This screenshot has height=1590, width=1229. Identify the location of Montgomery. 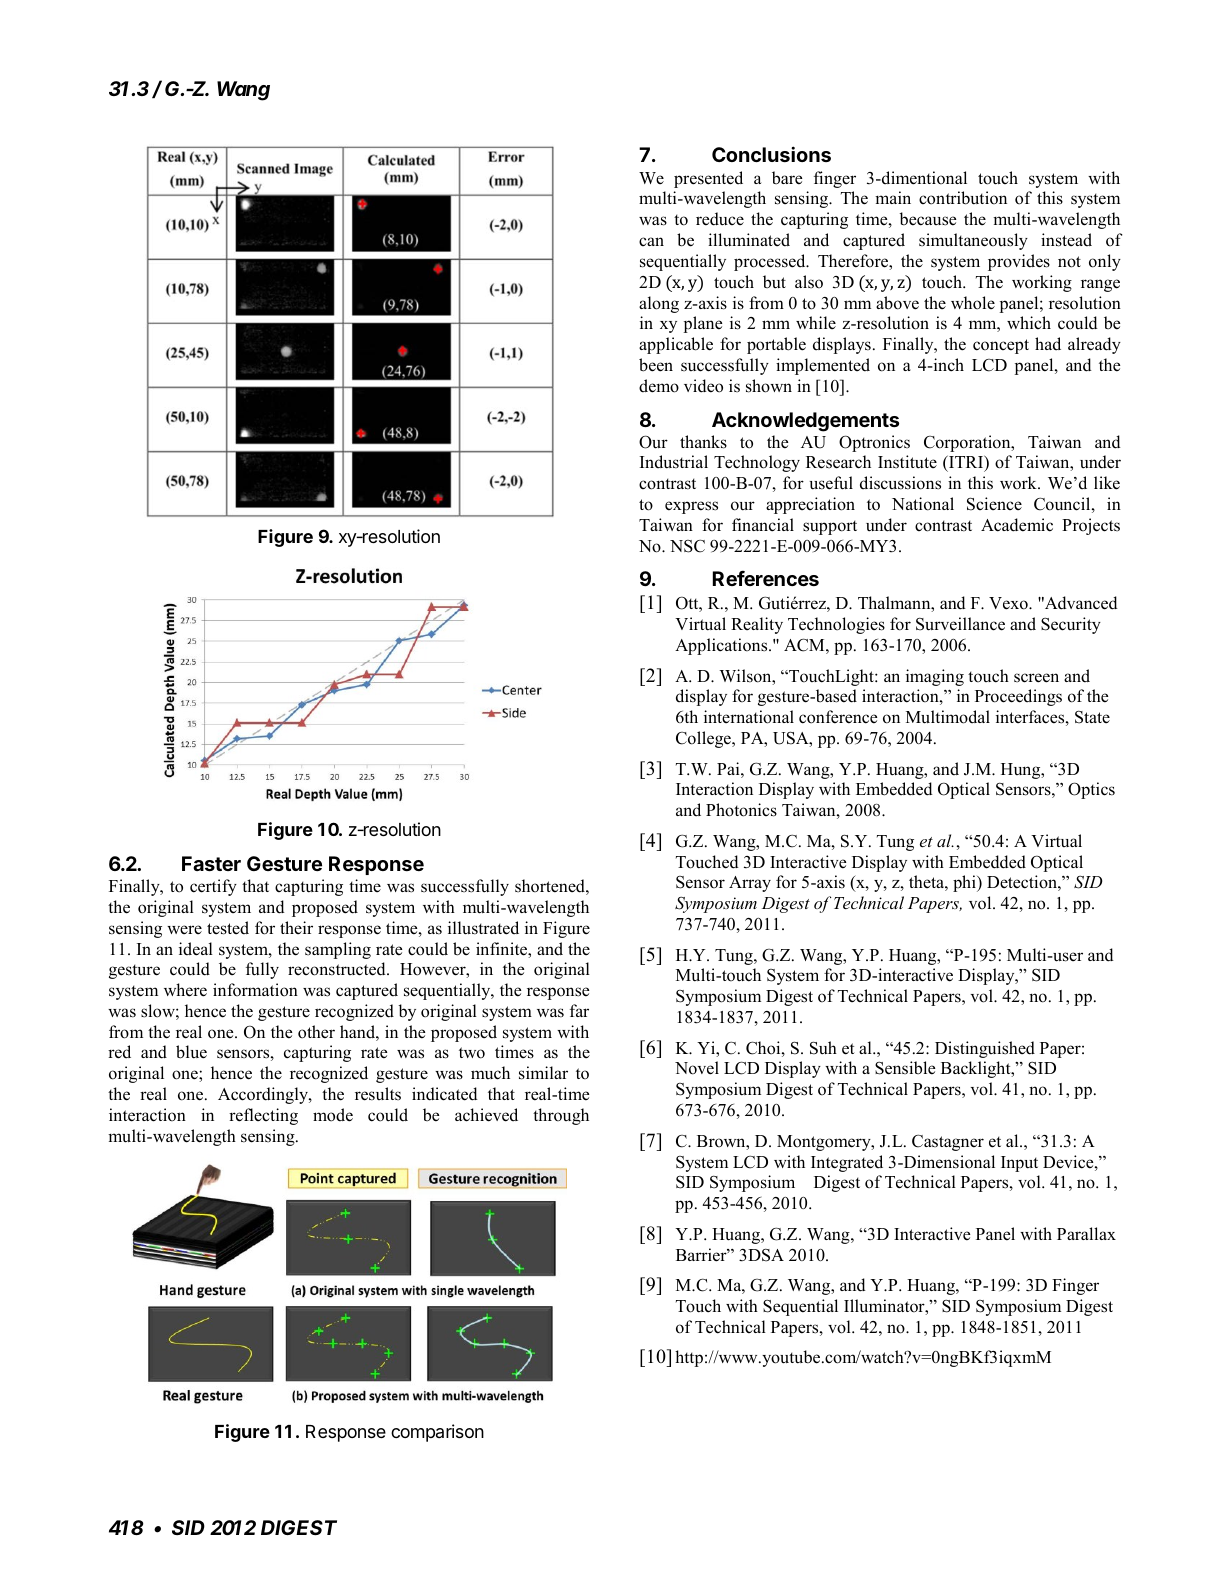
(825, 1143).
